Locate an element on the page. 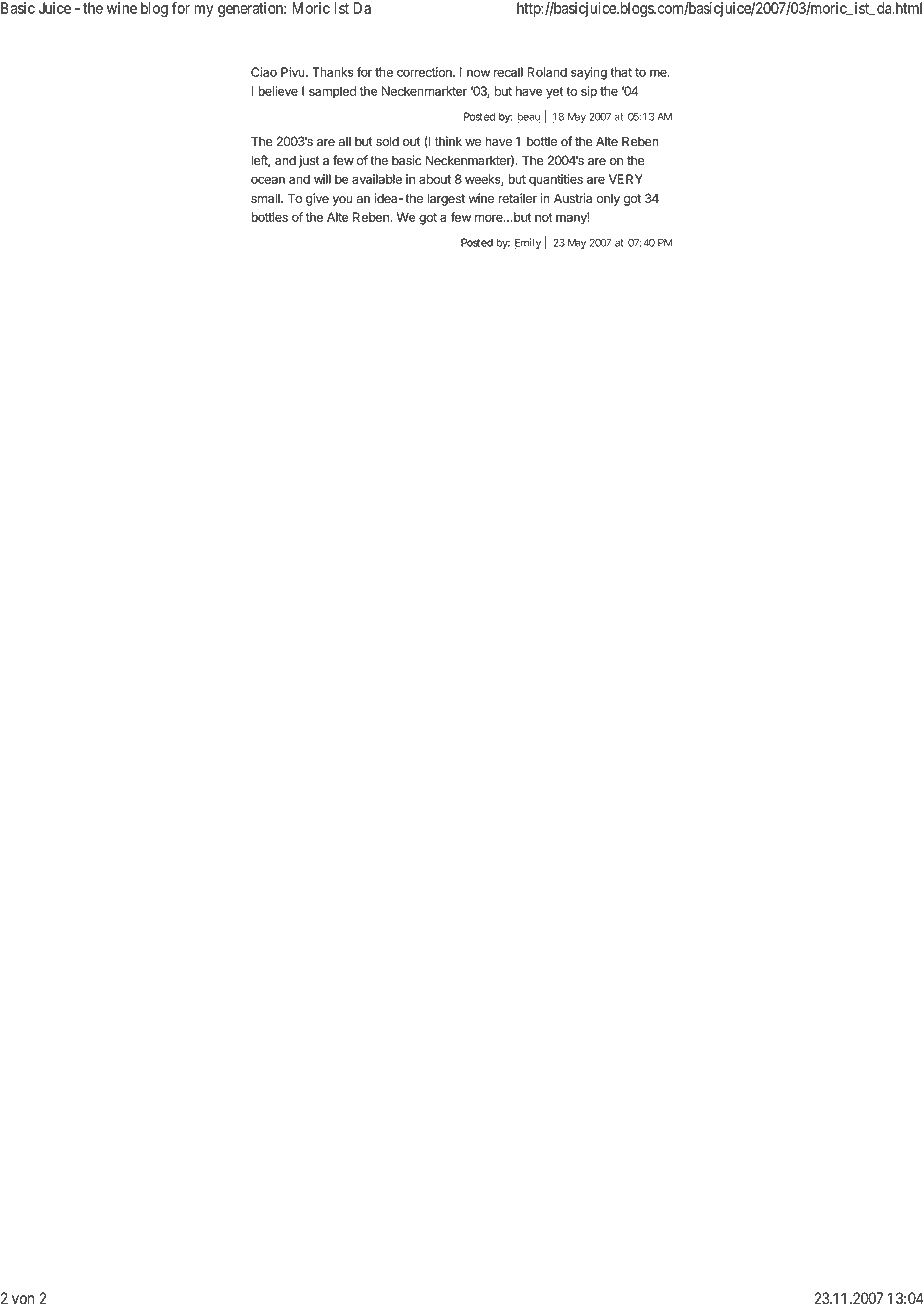  Ciao is located at coordinates (264, 72).
